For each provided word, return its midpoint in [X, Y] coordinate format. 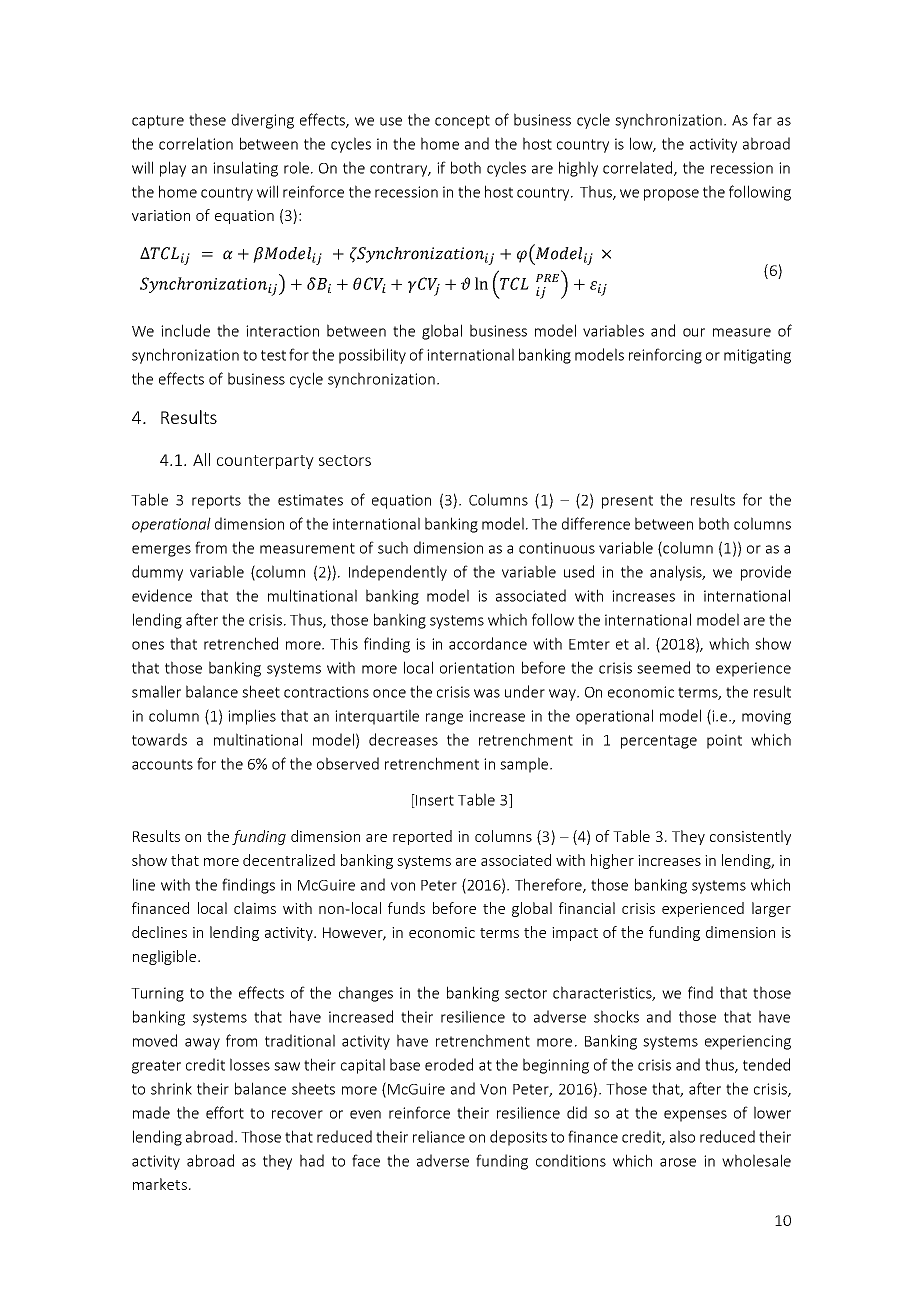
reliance [439, 1136]
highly [578, 169]
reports [216, 502]
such [393, 547]
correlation [196, 143]
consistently [750, 837]
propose [671, 195]
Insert [434, 801]
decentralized [289, 860]
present [627, 502]
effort [225, 1112]
